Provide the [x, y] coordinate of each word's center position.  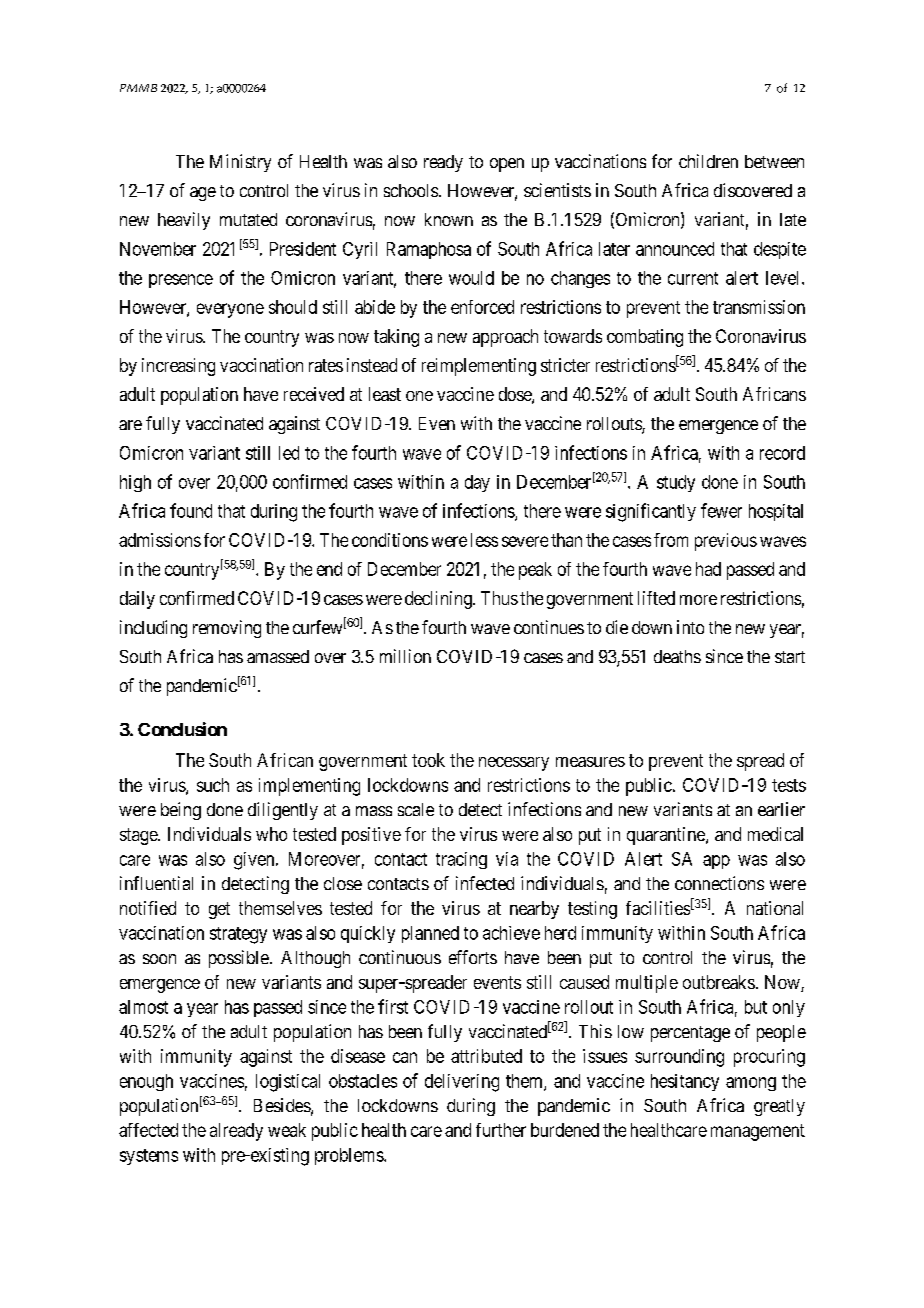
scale [416, 809]
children [708, 161]
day [477, 483]
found [191, 510]
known [449, 219]
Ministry [240, 163]
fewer [721, 510]
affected [148, 1130]
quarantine [667, 836]
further [501, 1130]
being [181, 811]
